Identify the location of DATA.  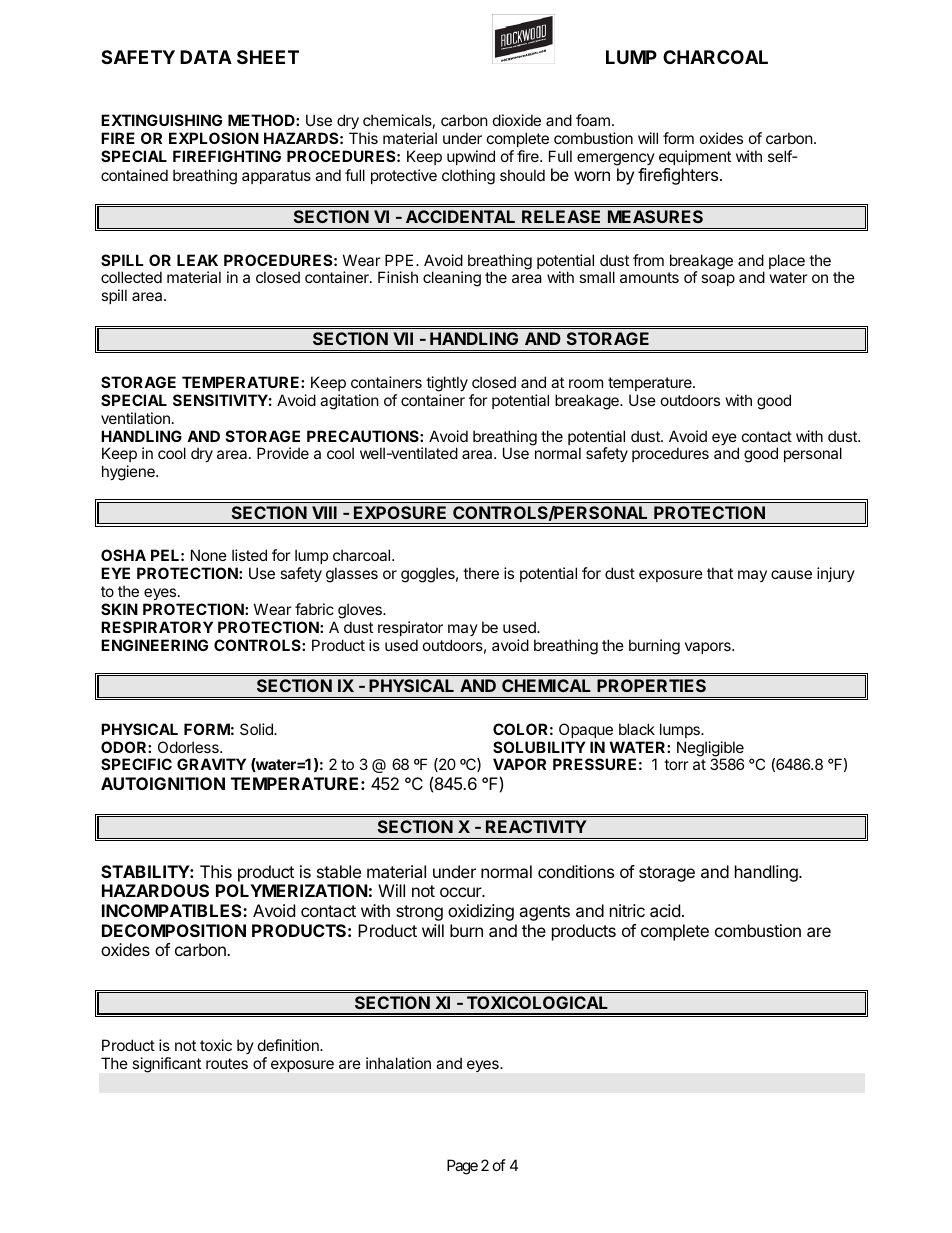
(206, 57).
